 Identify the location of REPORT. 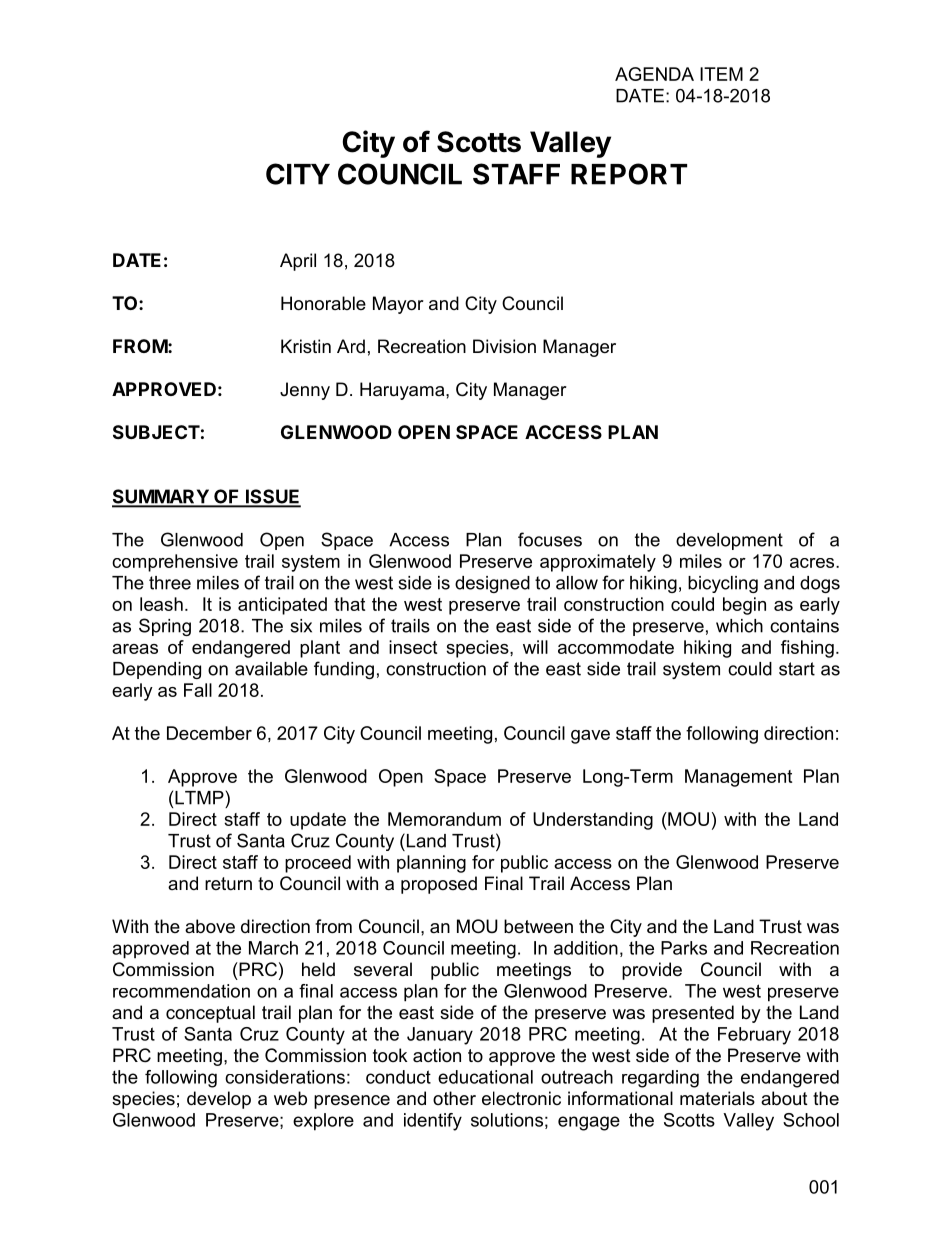
(629, 174).
